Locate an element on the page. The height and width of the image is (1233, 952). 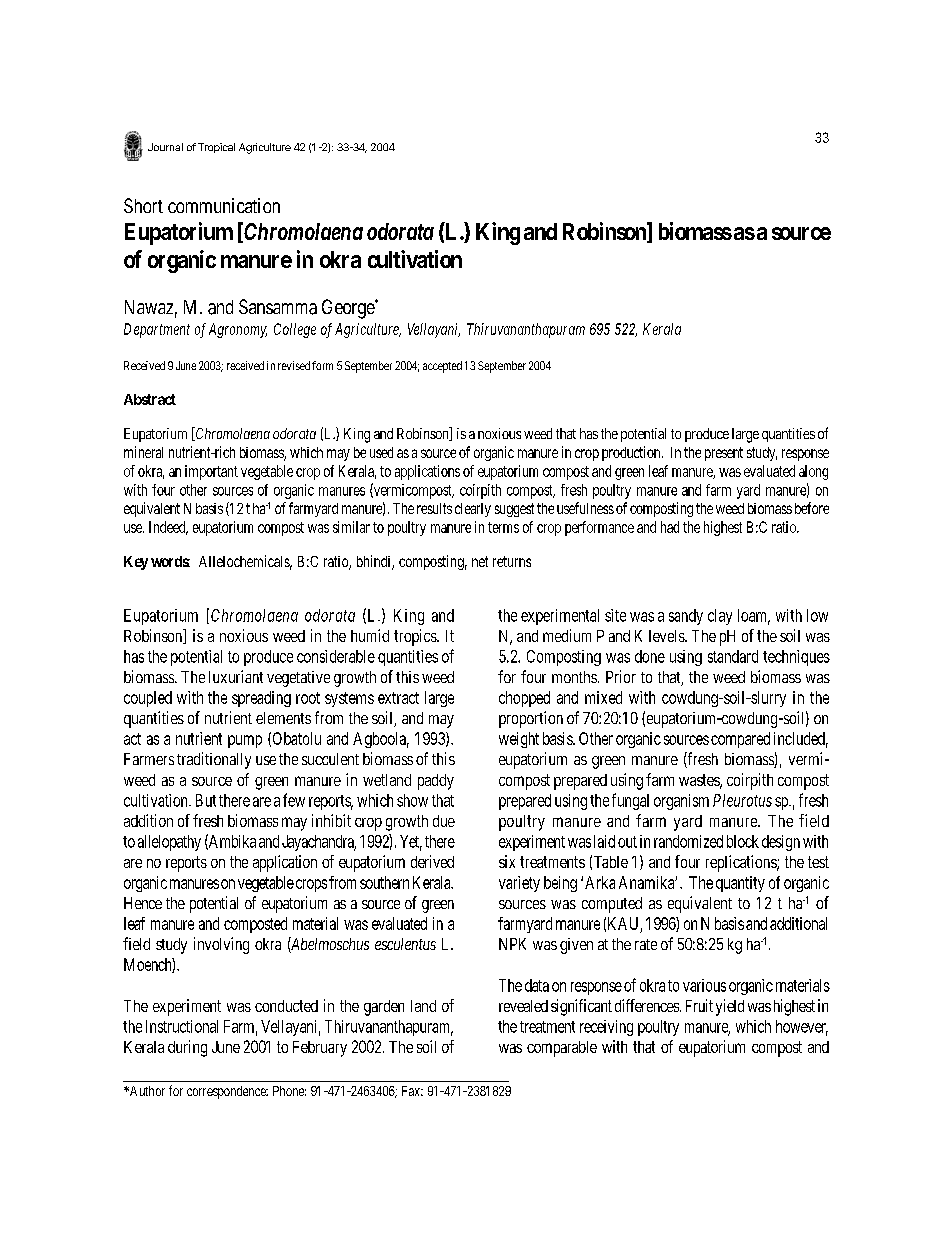
weight is located at coordinates (519, 740).
